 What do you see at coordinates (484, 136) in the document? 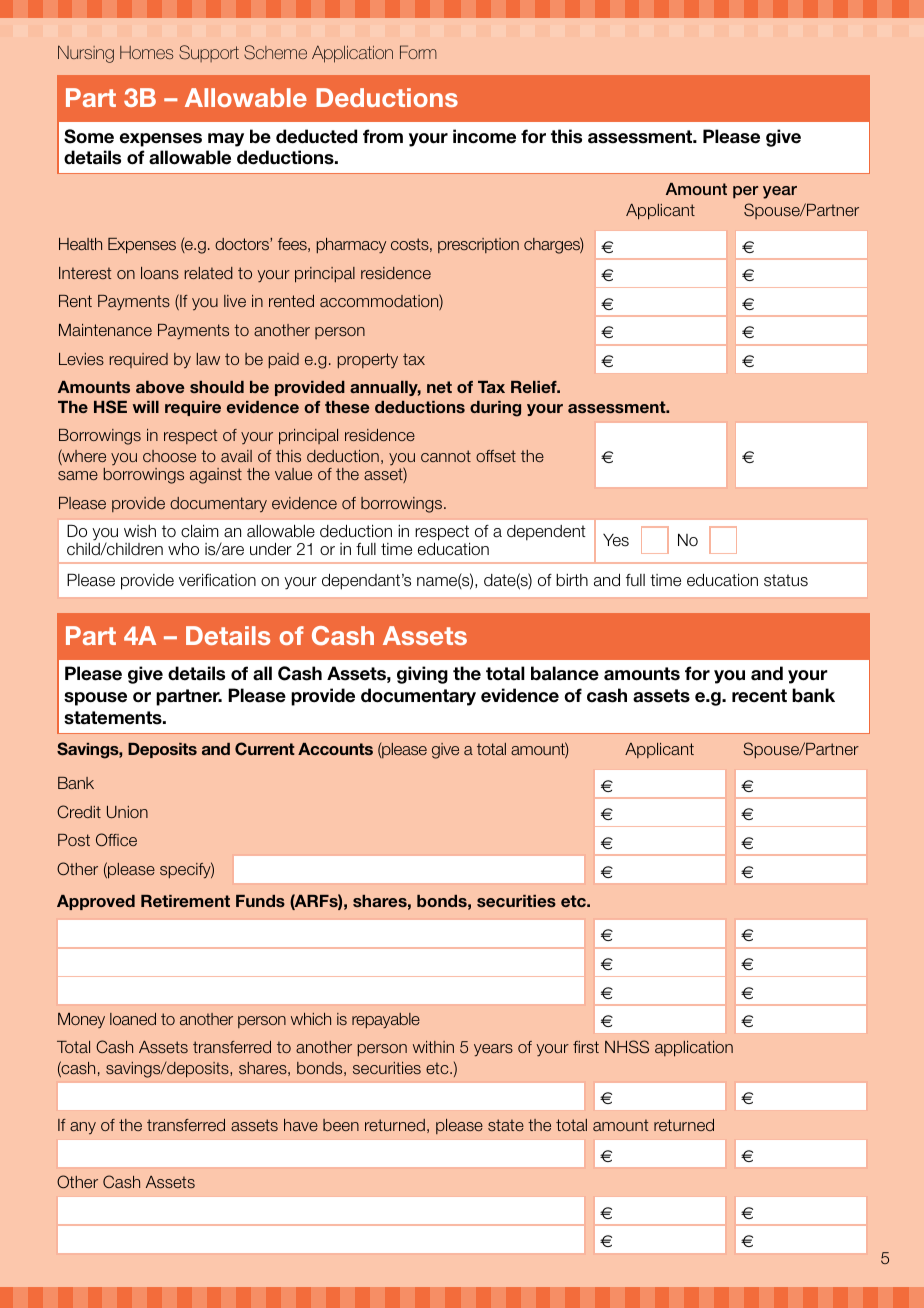
I see `income` at bounding box center [484, 136].
